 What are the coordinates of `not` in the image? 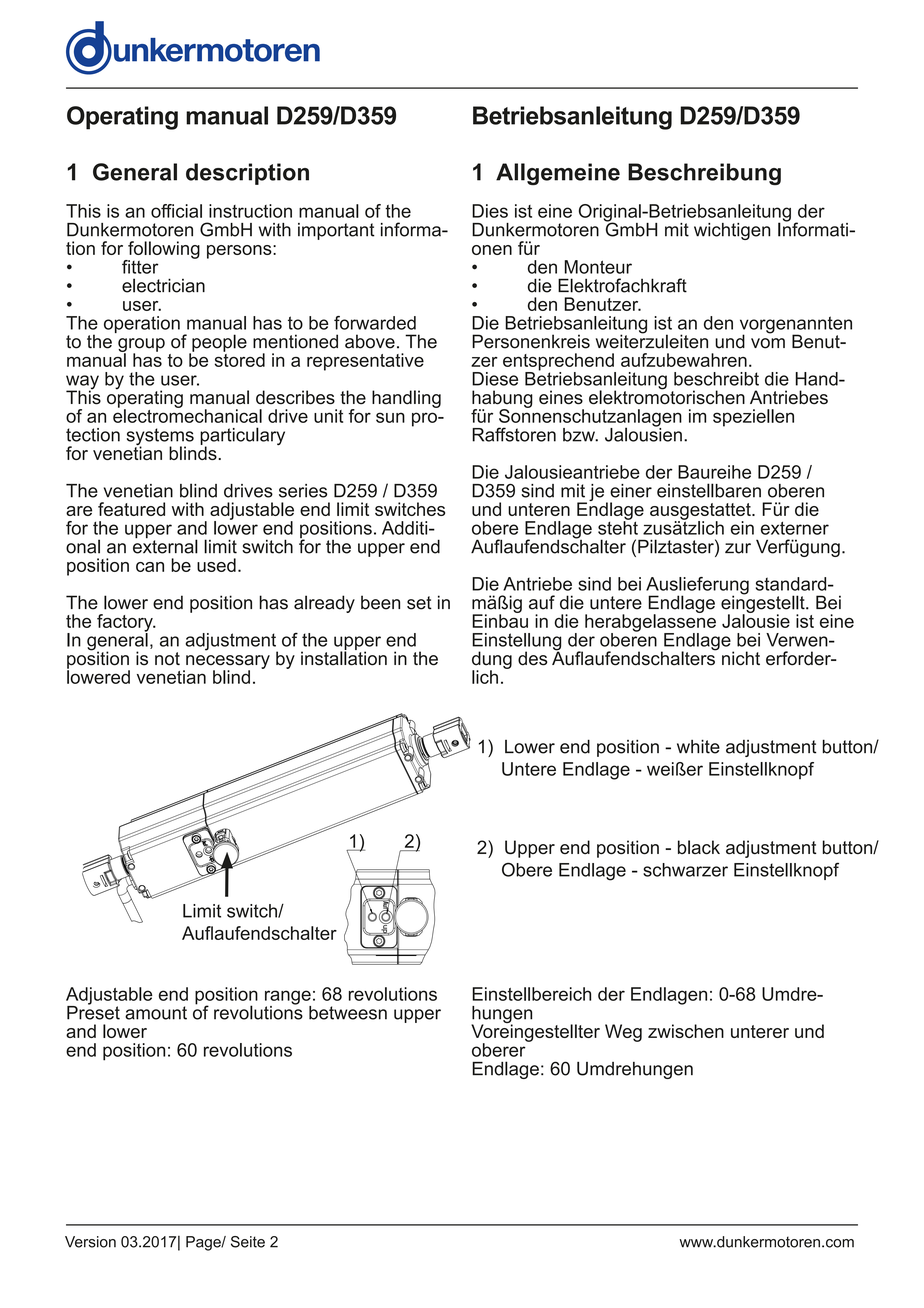 It's located at (167, 659).
